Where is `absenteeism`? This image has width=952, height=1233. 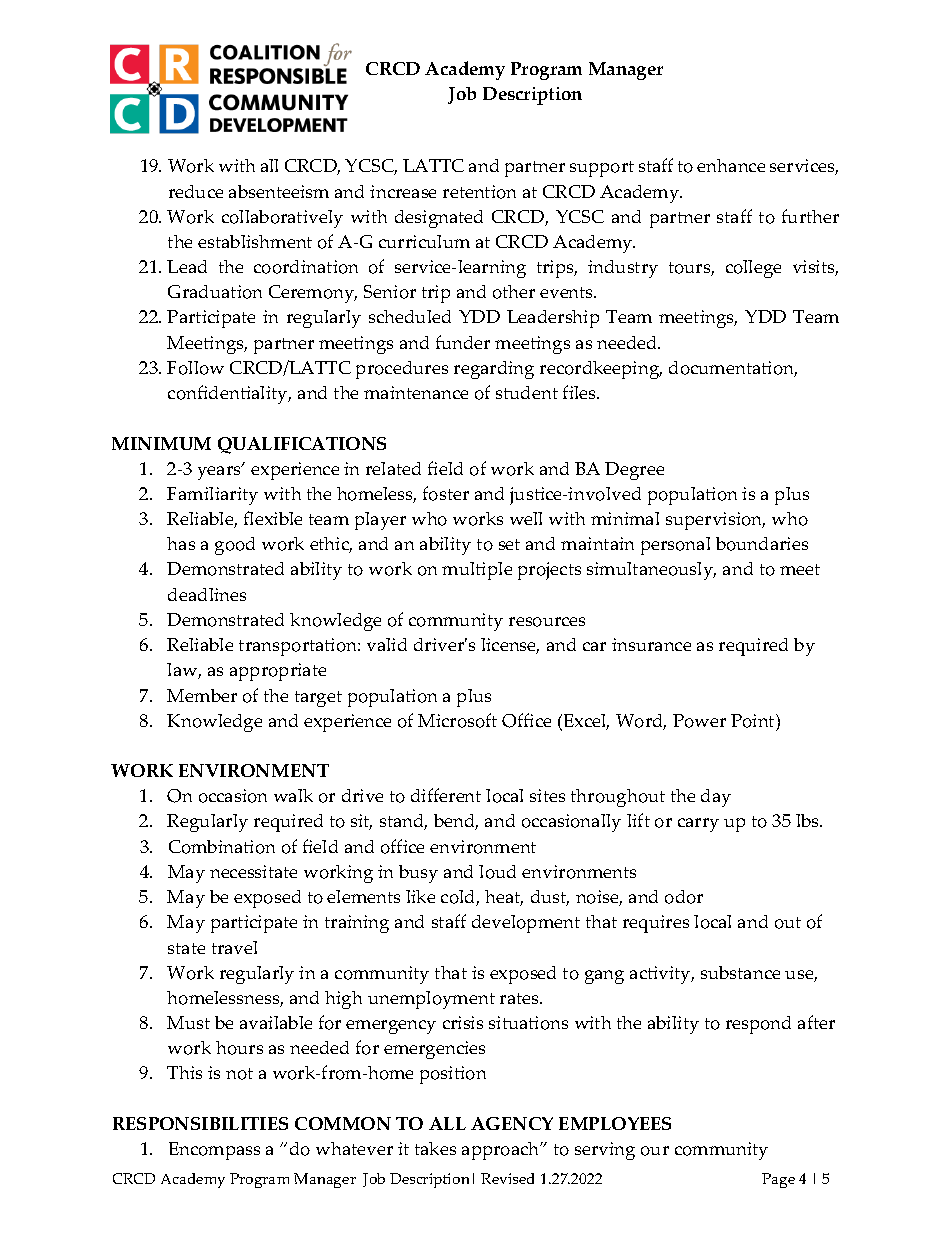
absenteeism is located at coordinates (279, 191).
